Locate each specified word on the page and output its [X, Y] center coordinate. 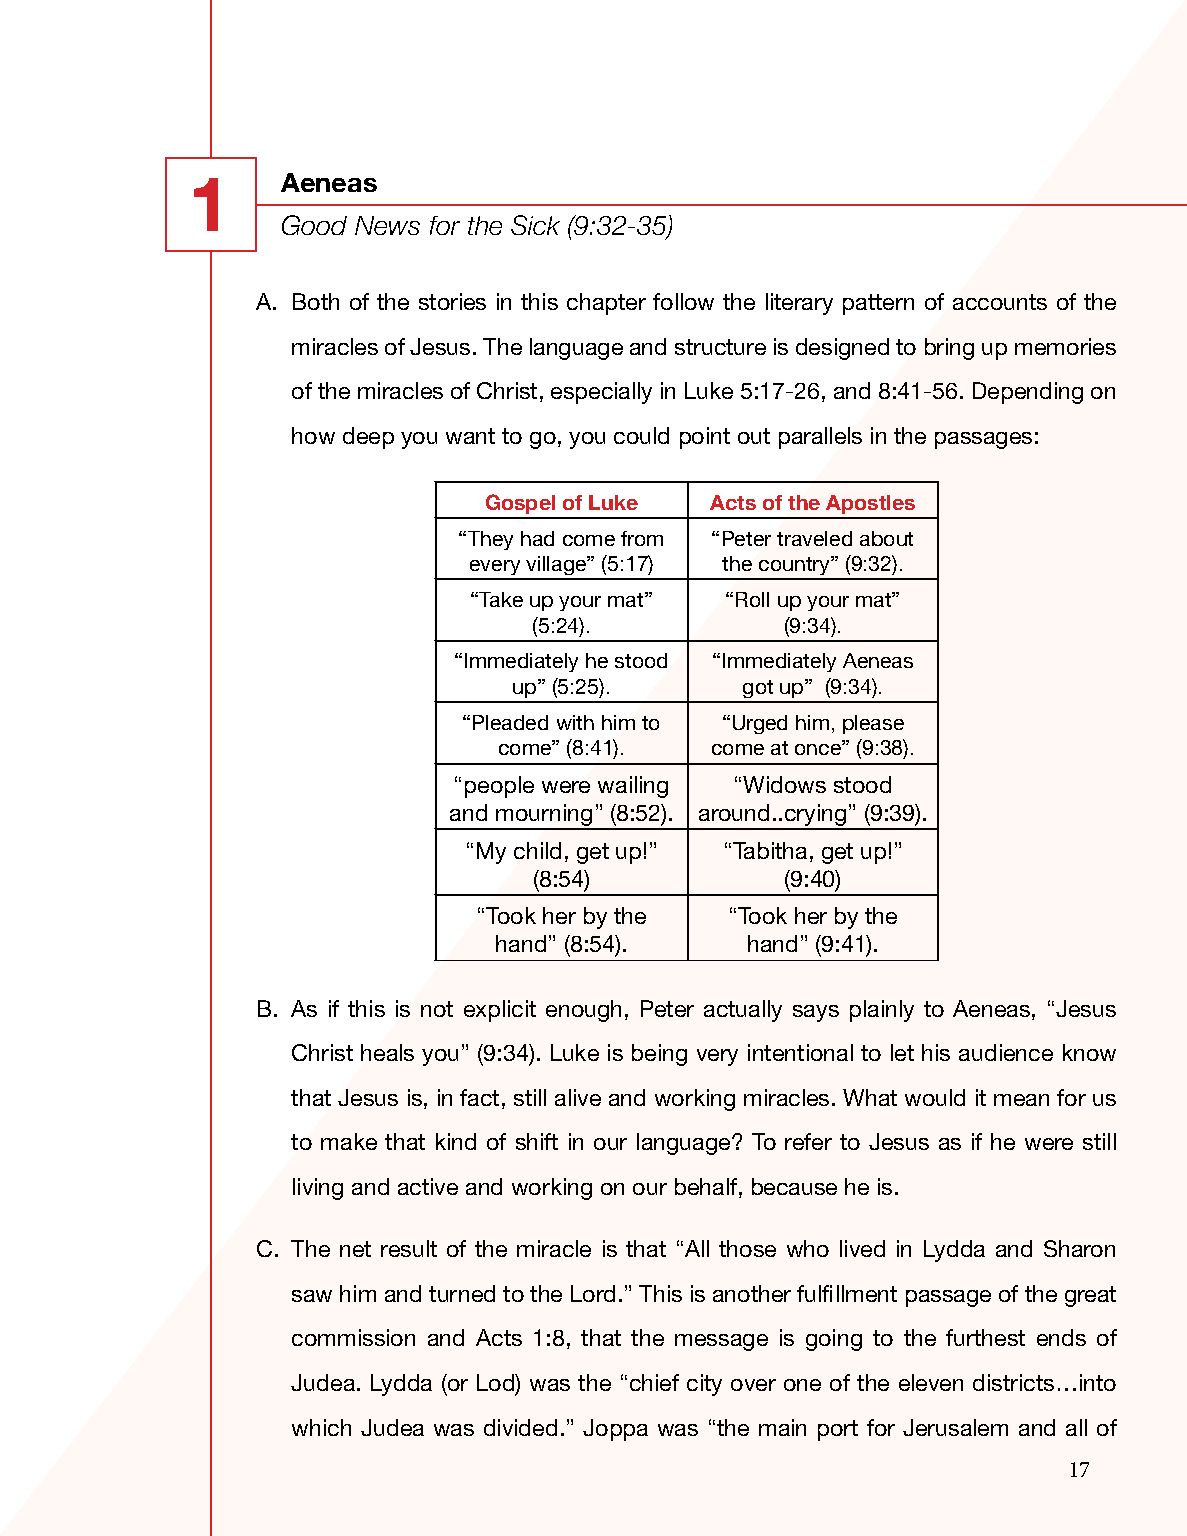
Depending [1028, 393]
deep [368, 438]
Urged [760, 724]
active [428, 1186]
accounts [1000, 302]
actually [743, 1011]
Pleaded [510, 722]
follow [683, 301]
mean [1021, 1100]
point [705, 438]
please [873, 724]
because [794, 1186]
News [387, 225]
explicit [500, 1011]
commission [353, 1337]
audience [1006, 1052]
